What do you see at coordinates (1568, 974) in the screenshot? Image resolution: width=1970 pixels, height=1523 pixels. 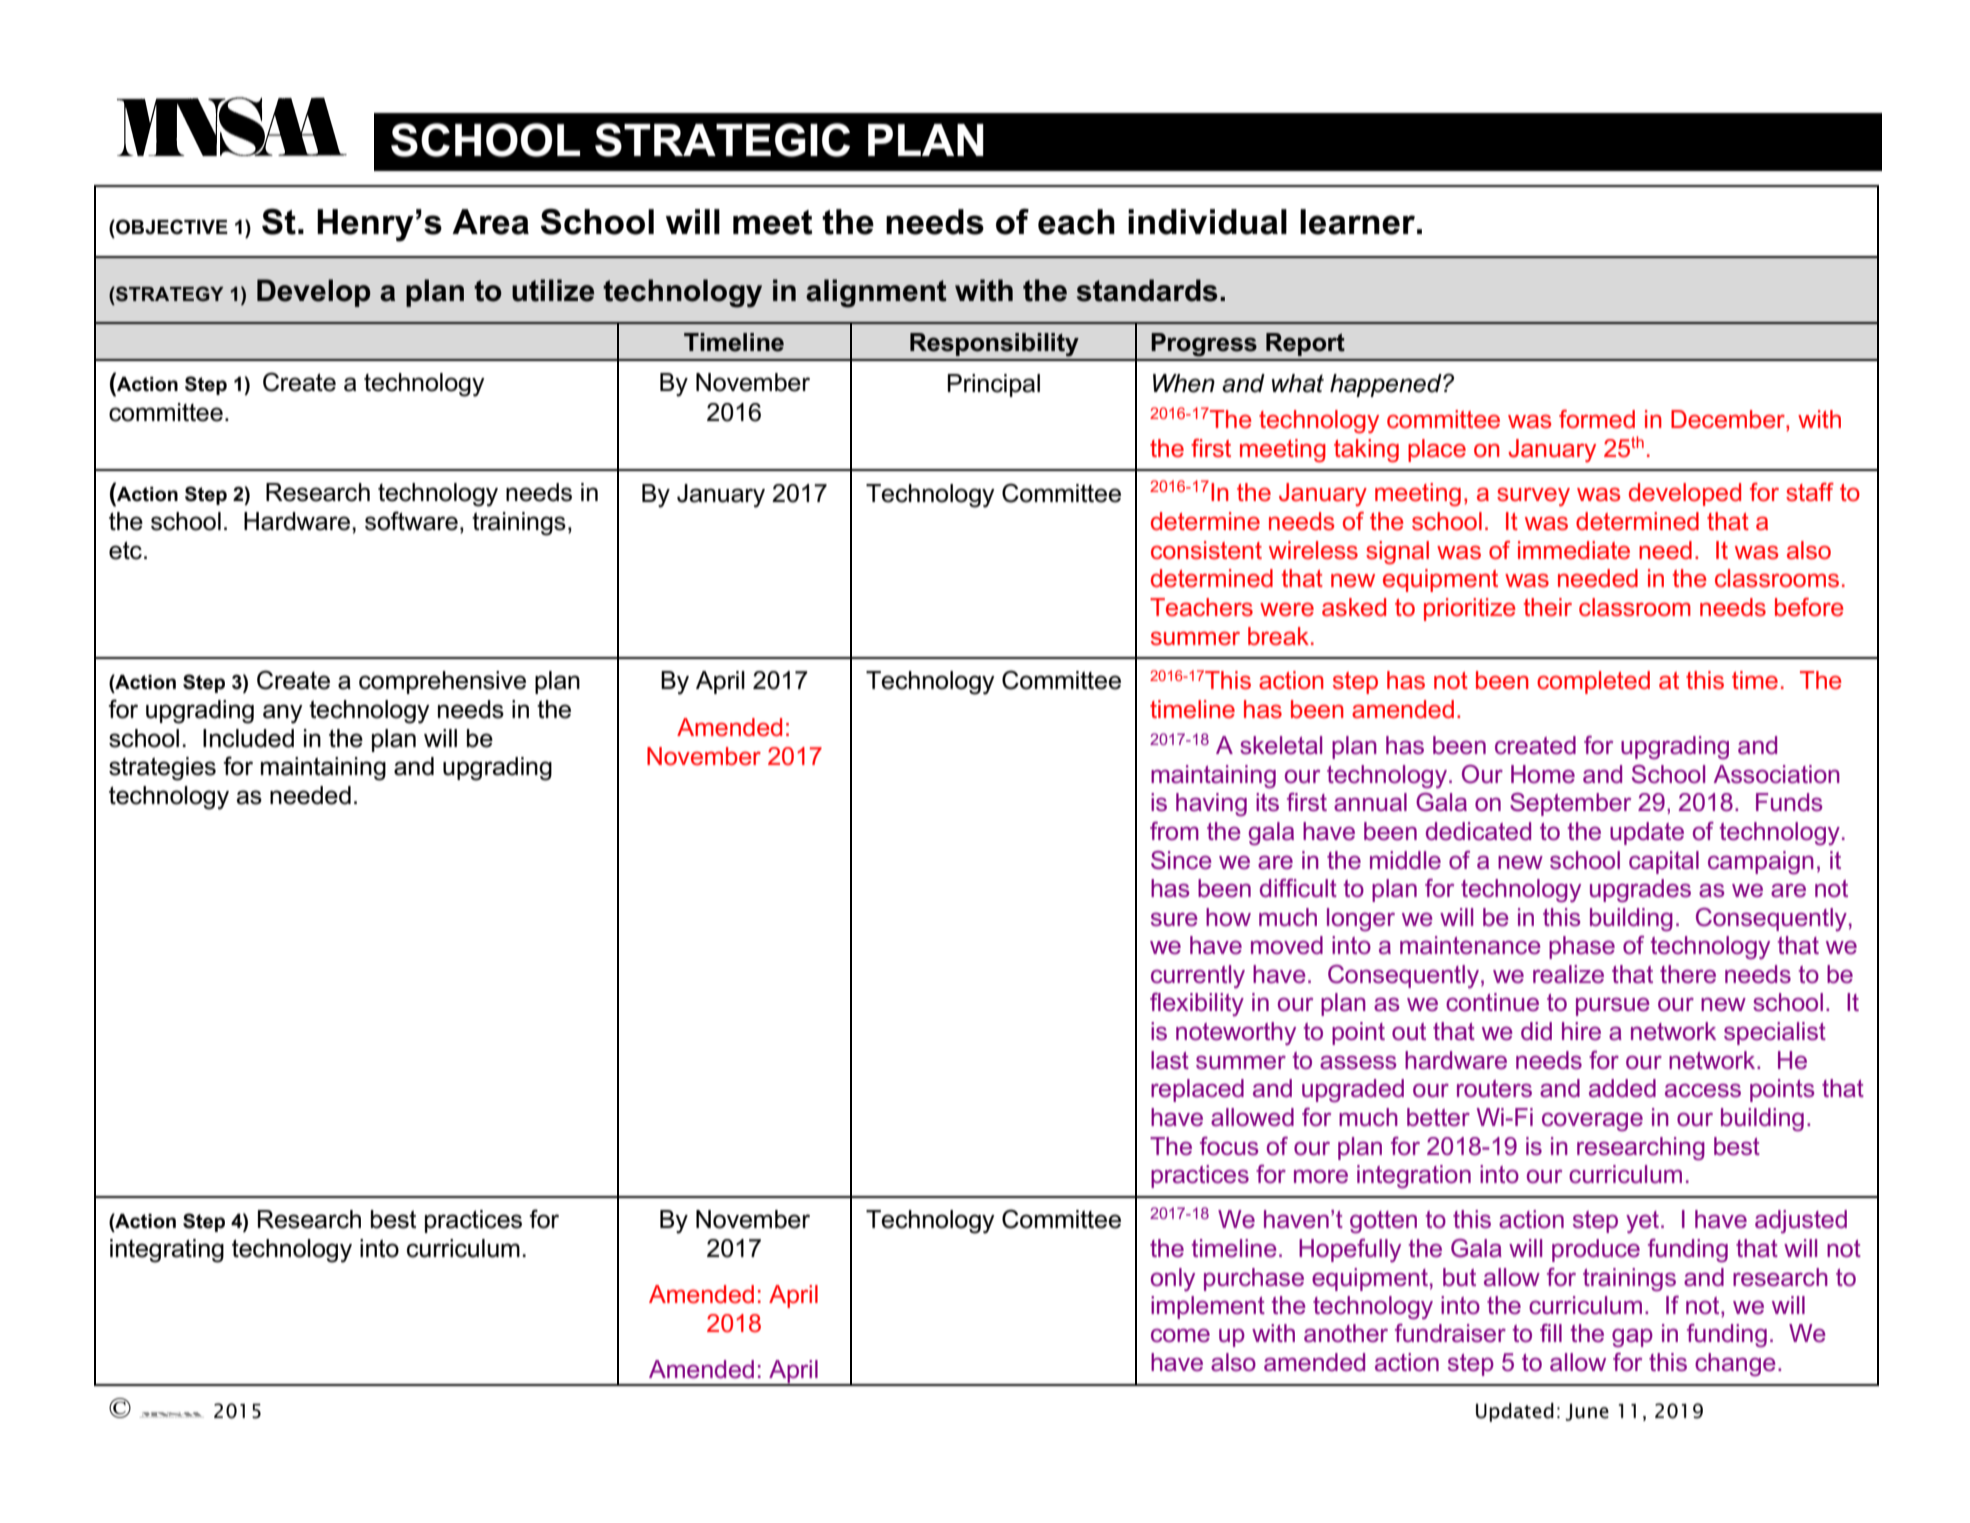 I see `realize` at bounding box center [1568, 974].
